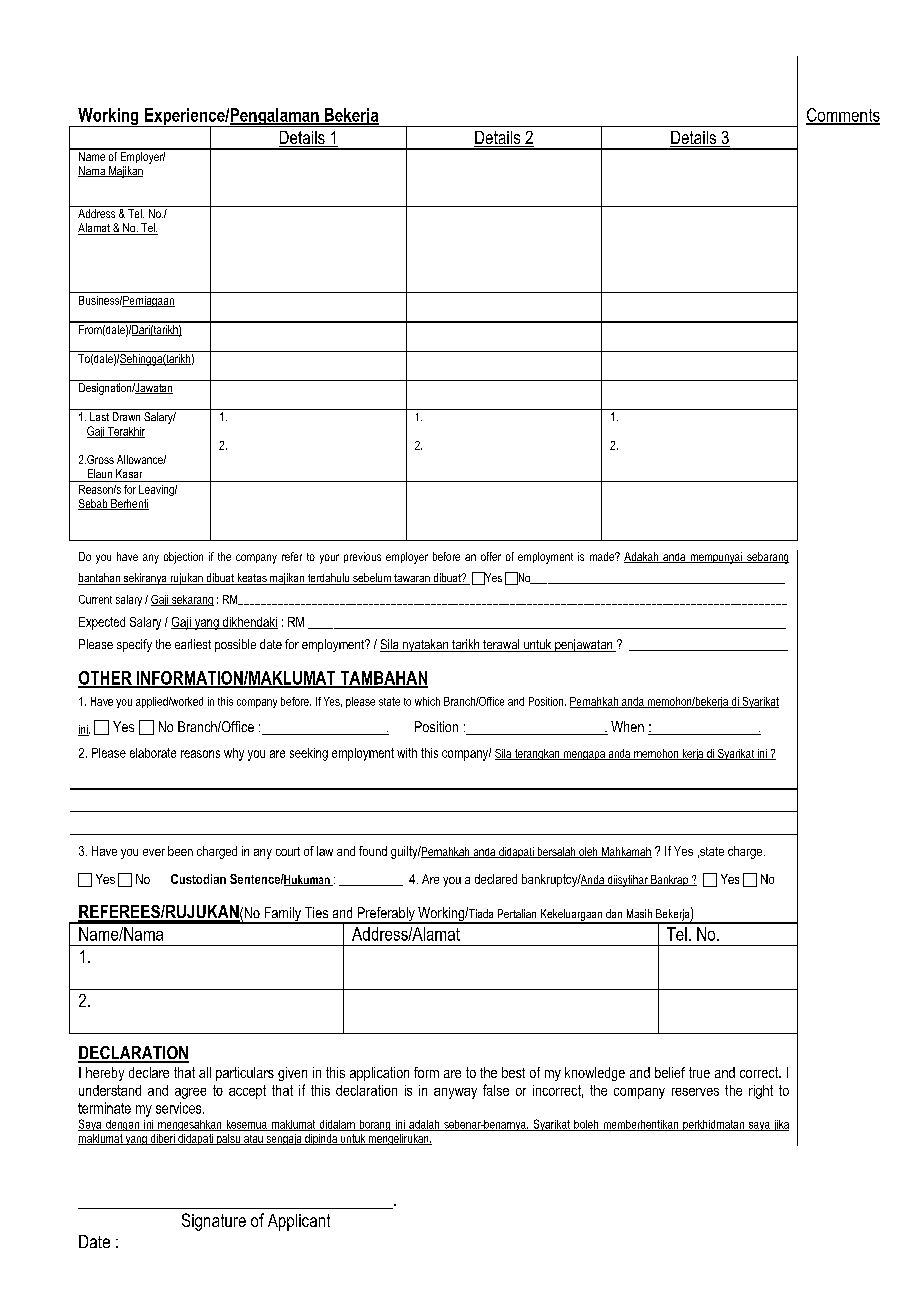 The image size is (924, 1308). Describe the element at coordinates (193, 644) in the screenshot. I see `earliest` at that location.
